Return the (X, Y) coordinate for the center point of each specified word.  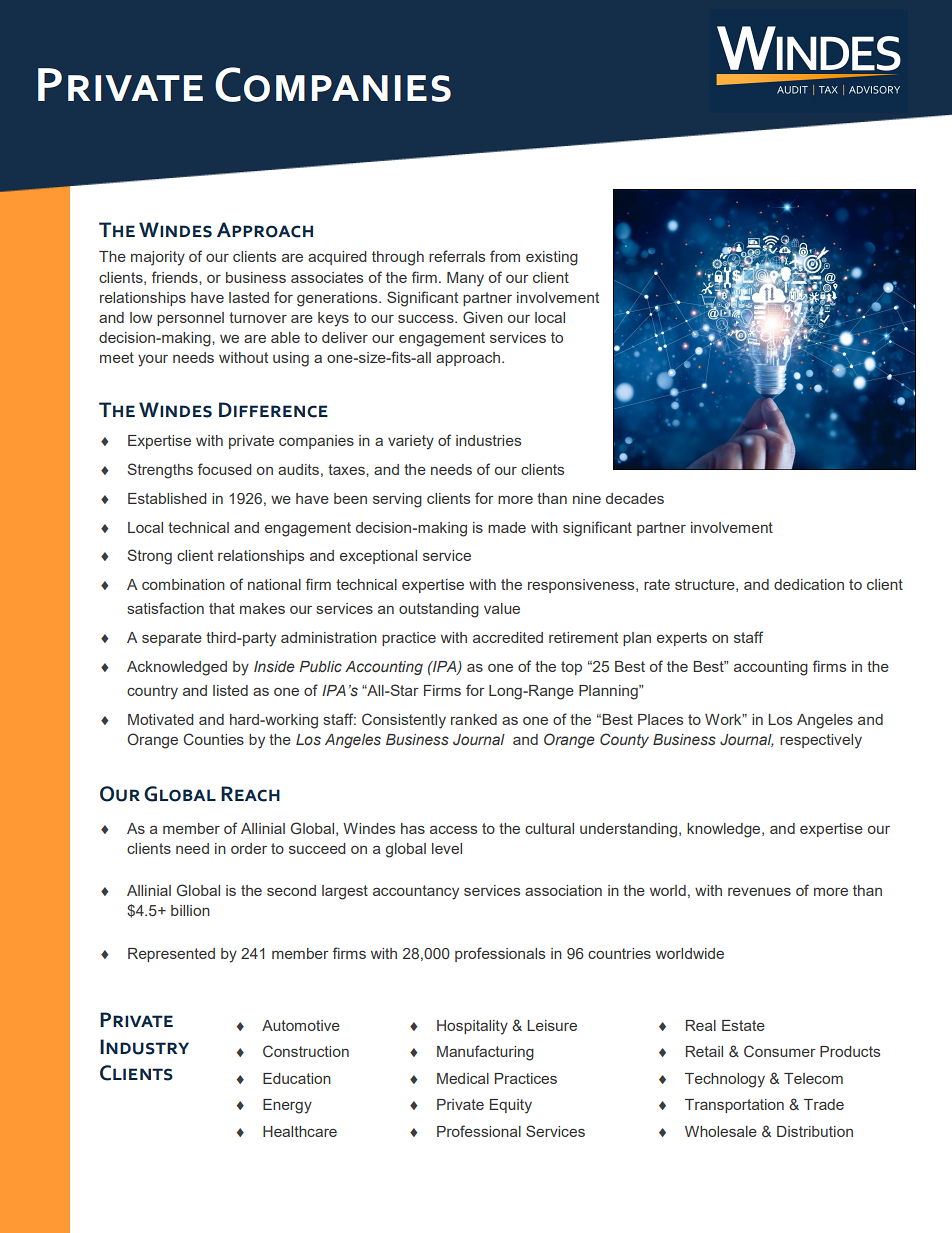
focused (225, 469)
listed (230, 690)
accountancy (416, 892)
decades (635, 498)
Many (465, 279)
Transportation (734, 1106)
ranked (474, 719)
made (507, 527)
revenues (759, 892)
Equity (511, 1106)
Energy (287, 1106)
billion (190, 910)
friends (176, 277)
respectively (821, 741)
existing (552, 258)
